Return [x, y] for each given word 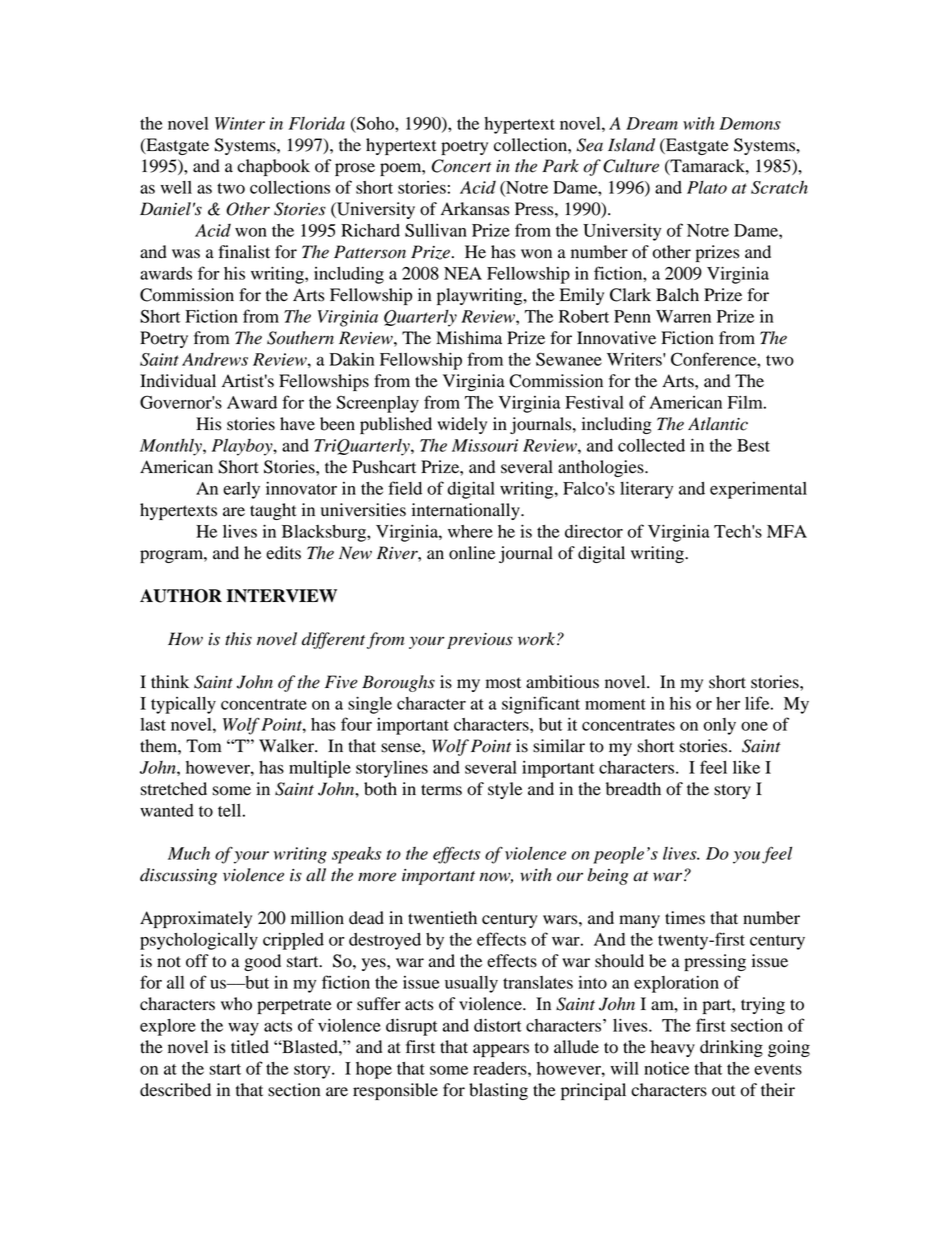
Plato [707, 187]
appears [501, 1050]
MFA [787, 531]
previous [480, 641]
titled [250, 1047]
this [238, 639]
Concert [461, 166]
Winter [240, 123]
